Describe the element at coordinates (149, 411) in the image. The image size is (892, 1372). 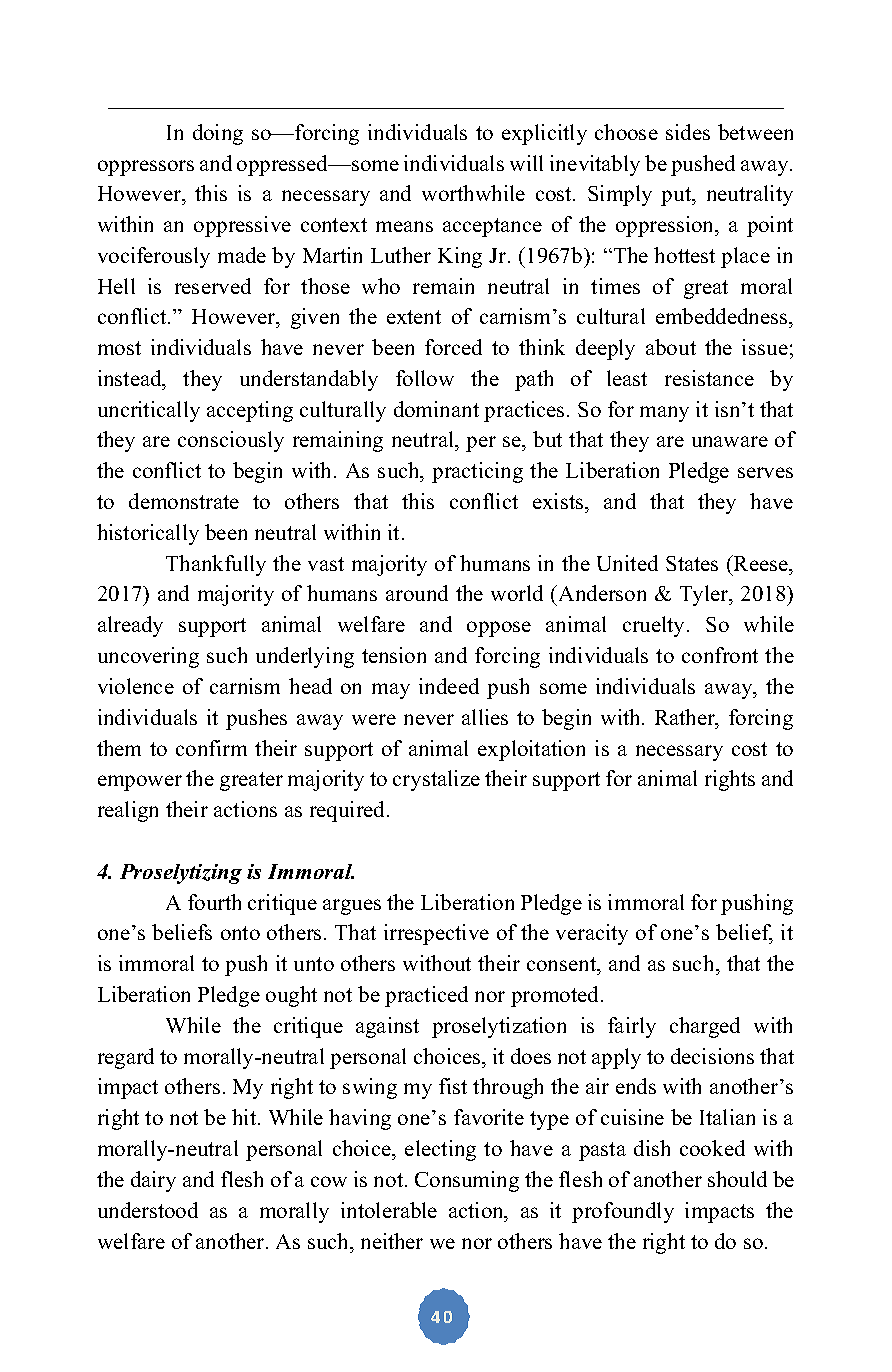
I see `uncritically` at that location.
